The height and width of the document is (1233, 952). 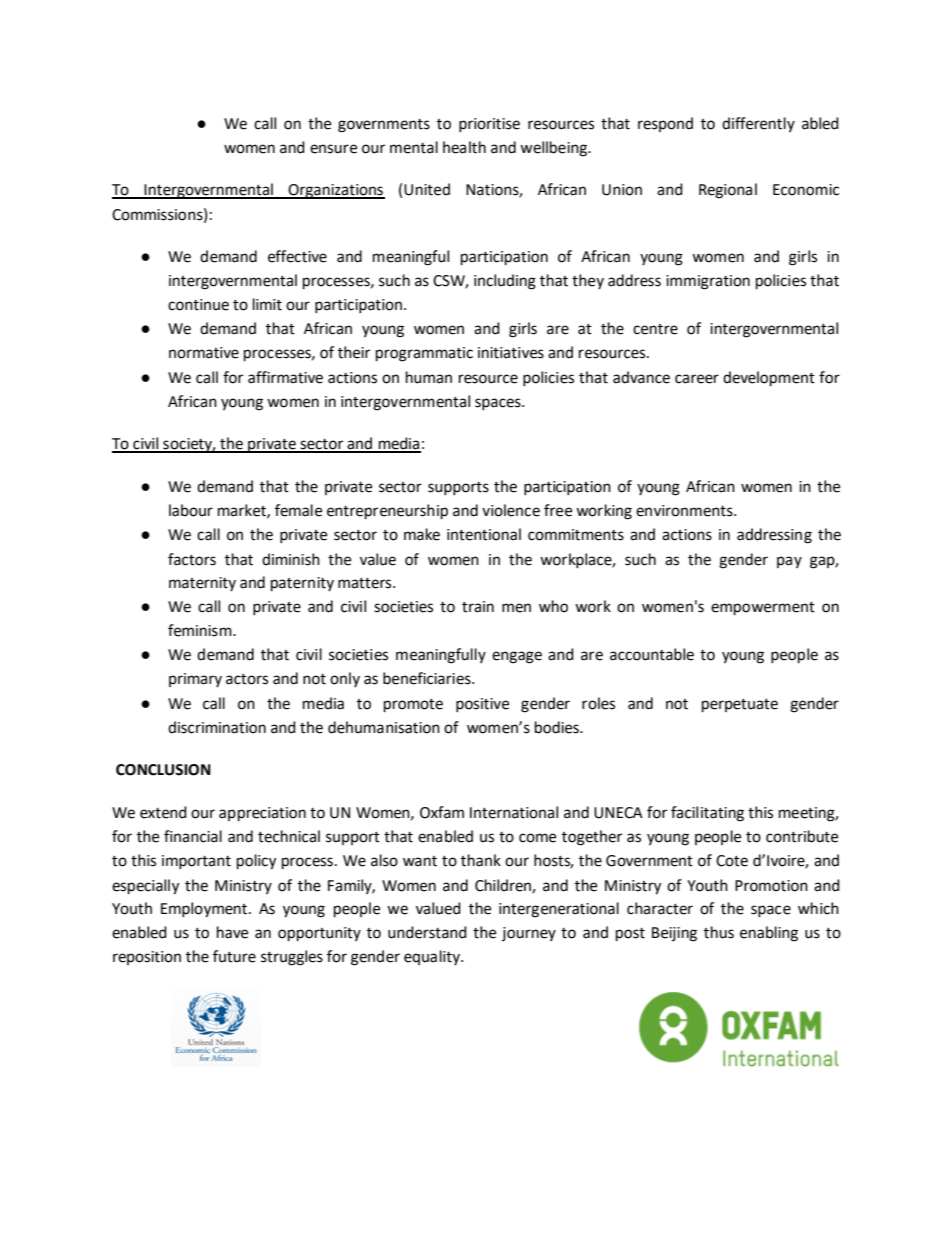 I want to click on have, so click(x=232, y=932).
